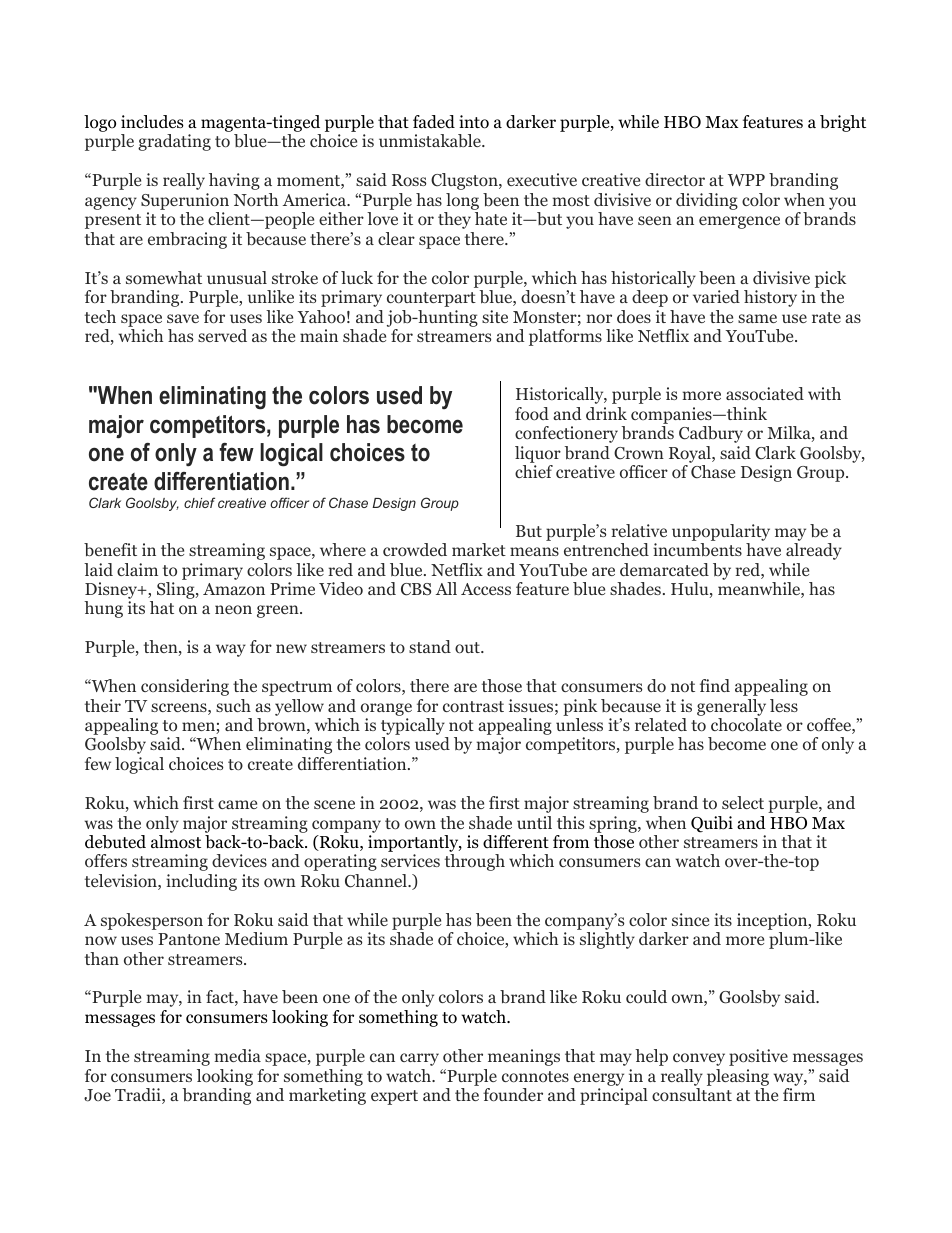 This screenshot has width=952, height=1233. Describe the element at coordinates (697, 550) in the screenshot. I see `incumbents` at that location.
